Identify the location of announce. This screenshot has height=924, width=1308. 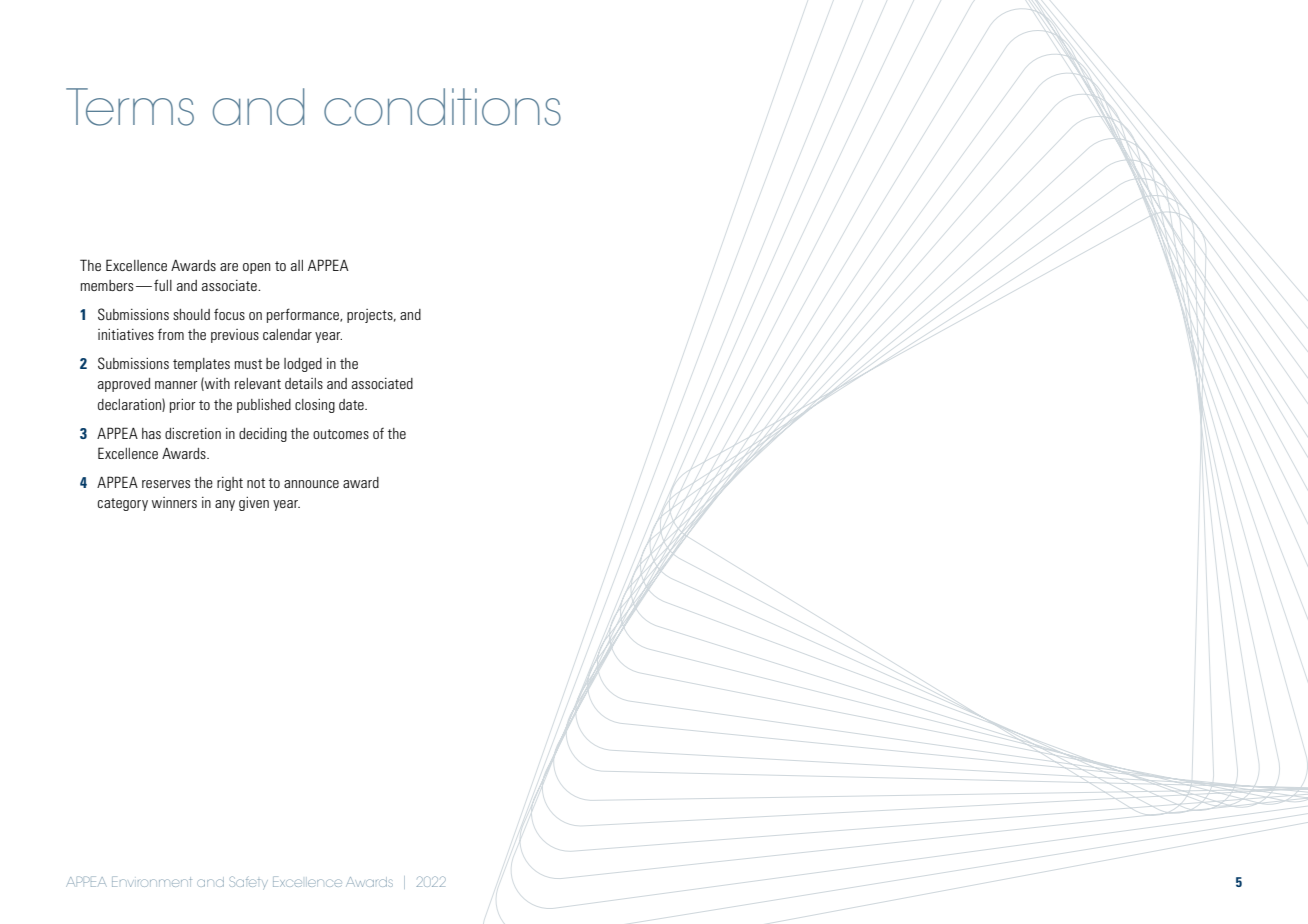
(311, 484).
